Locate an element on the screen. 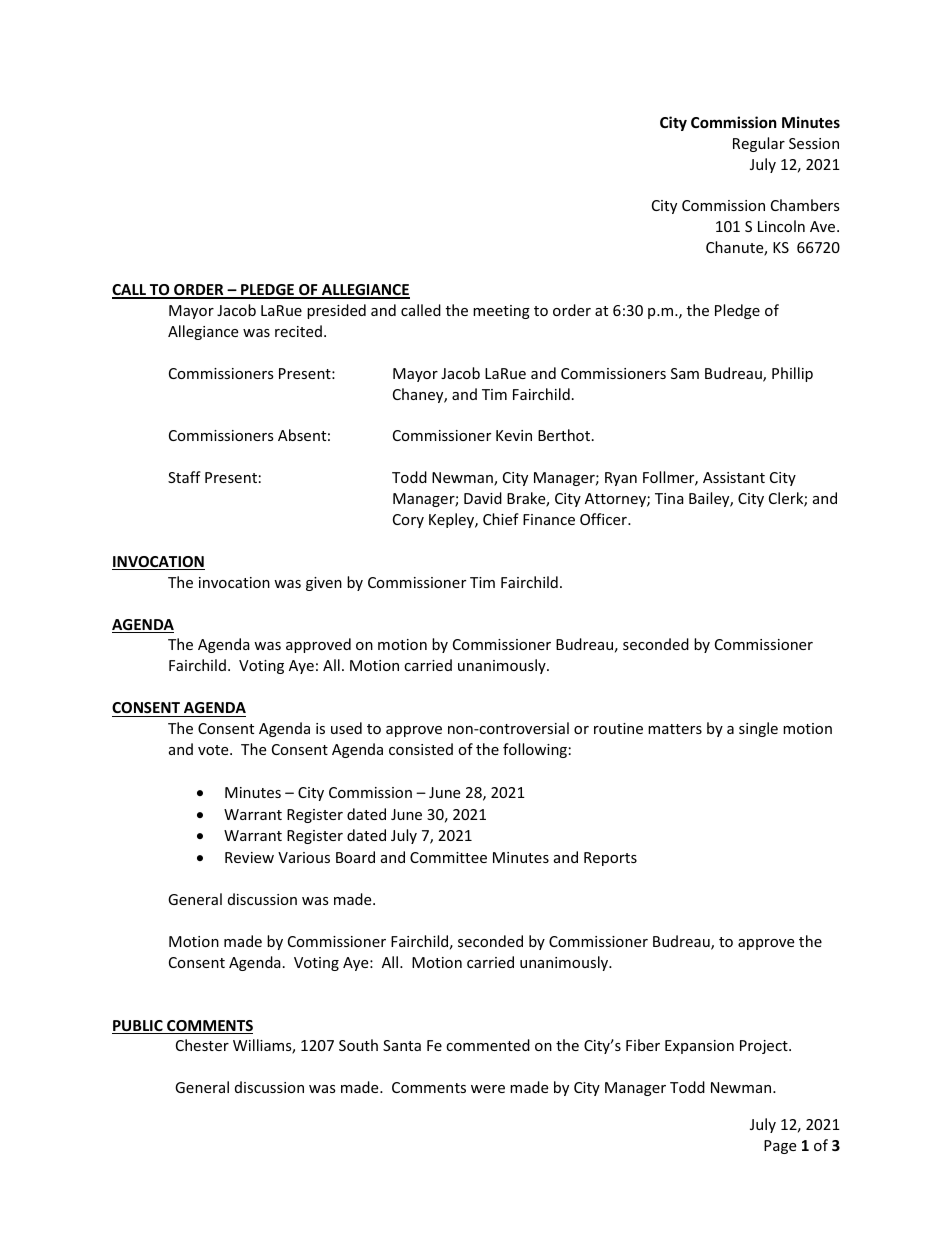 This screenshot has height=1233, width=952. consisted is located at coordinates (421, 749).
